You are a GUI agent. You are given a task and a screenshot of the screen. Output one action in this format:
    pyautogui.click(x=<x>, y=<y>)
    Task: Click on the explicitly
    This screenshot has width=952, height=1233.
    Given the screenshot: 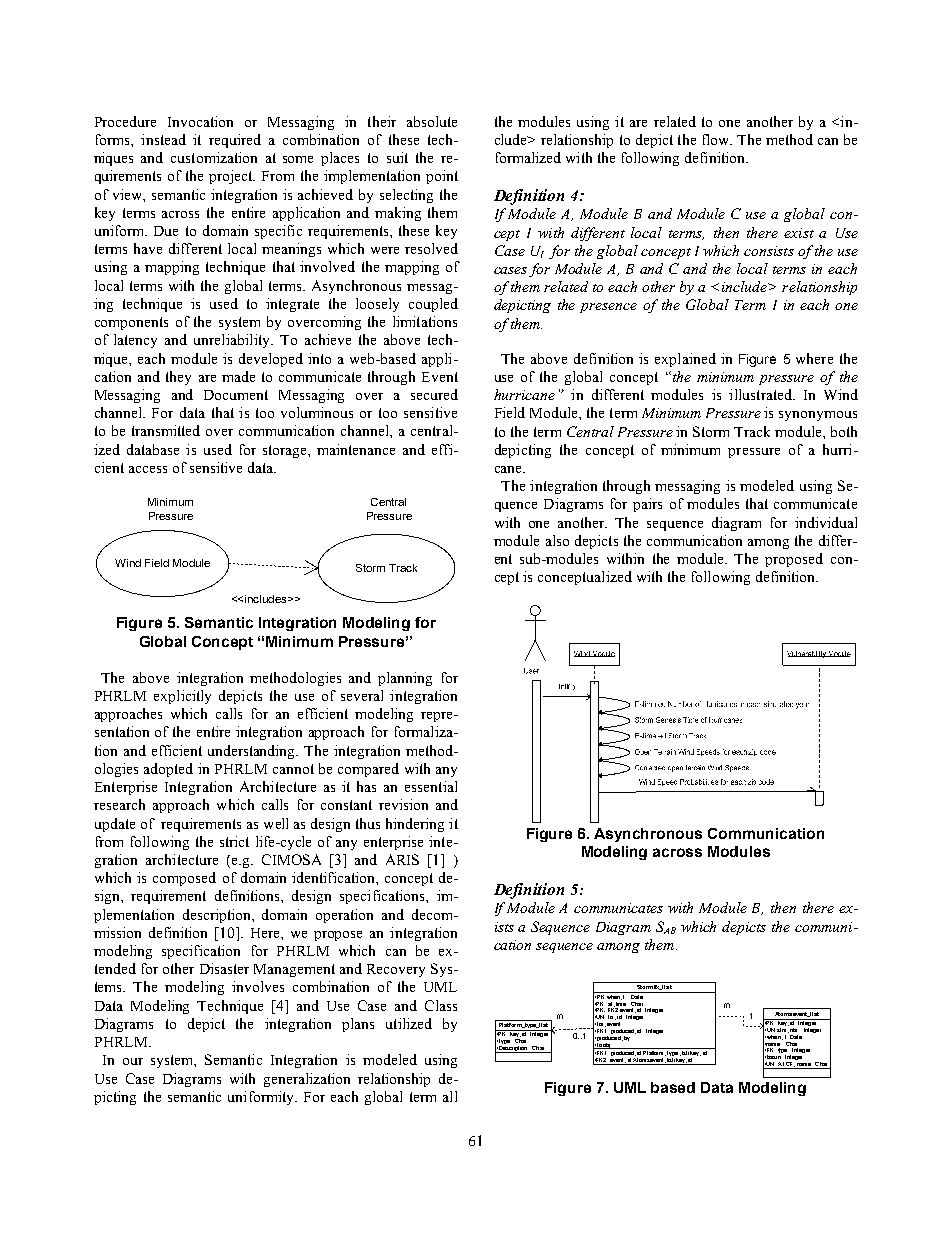 What is the action you would take?
    pyautogui.click(x=182, y=697)
